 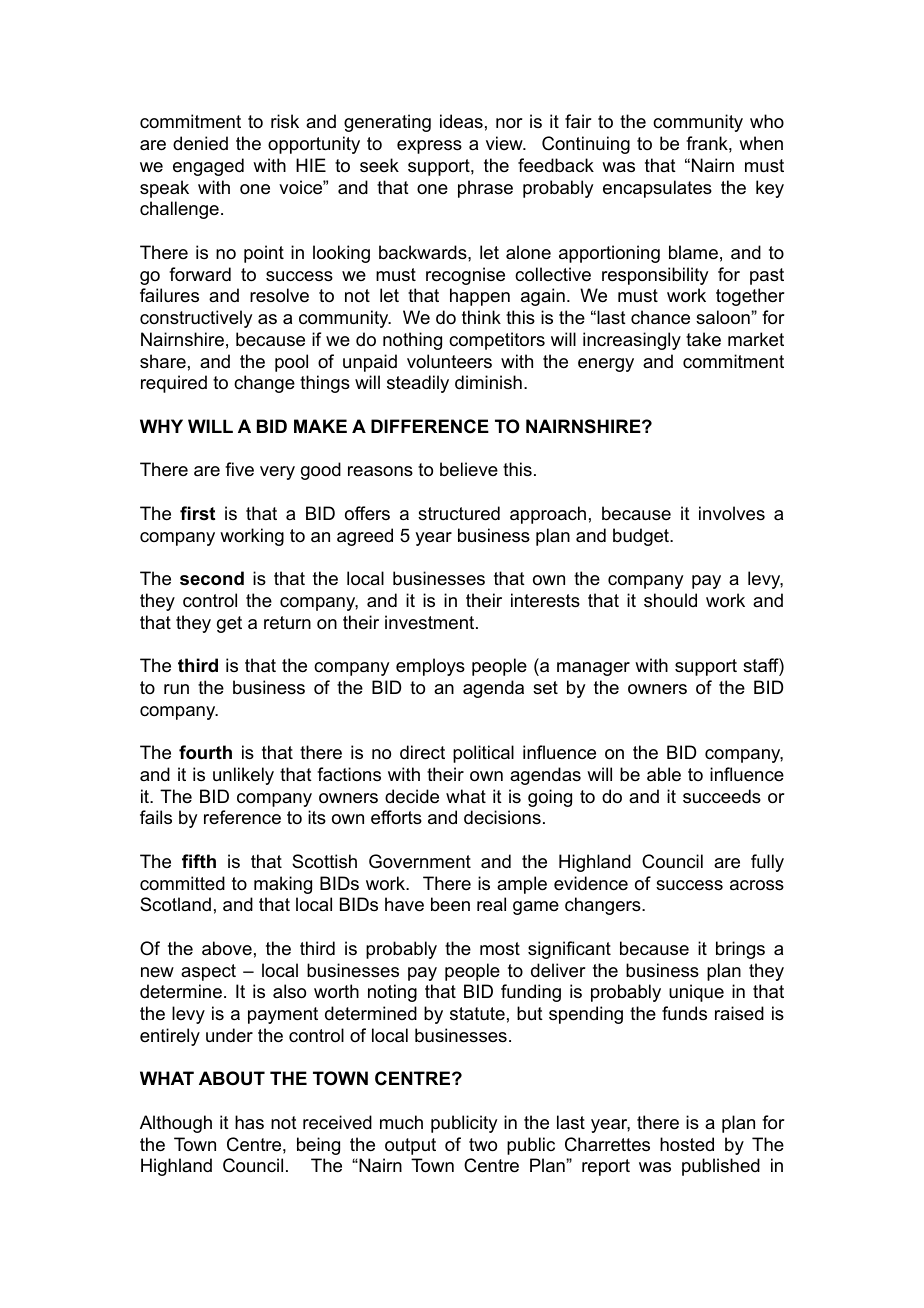 What do you see at coordinates (657, 189) in the document?
I see `encapsulates` at bounding box center [657, 189].
